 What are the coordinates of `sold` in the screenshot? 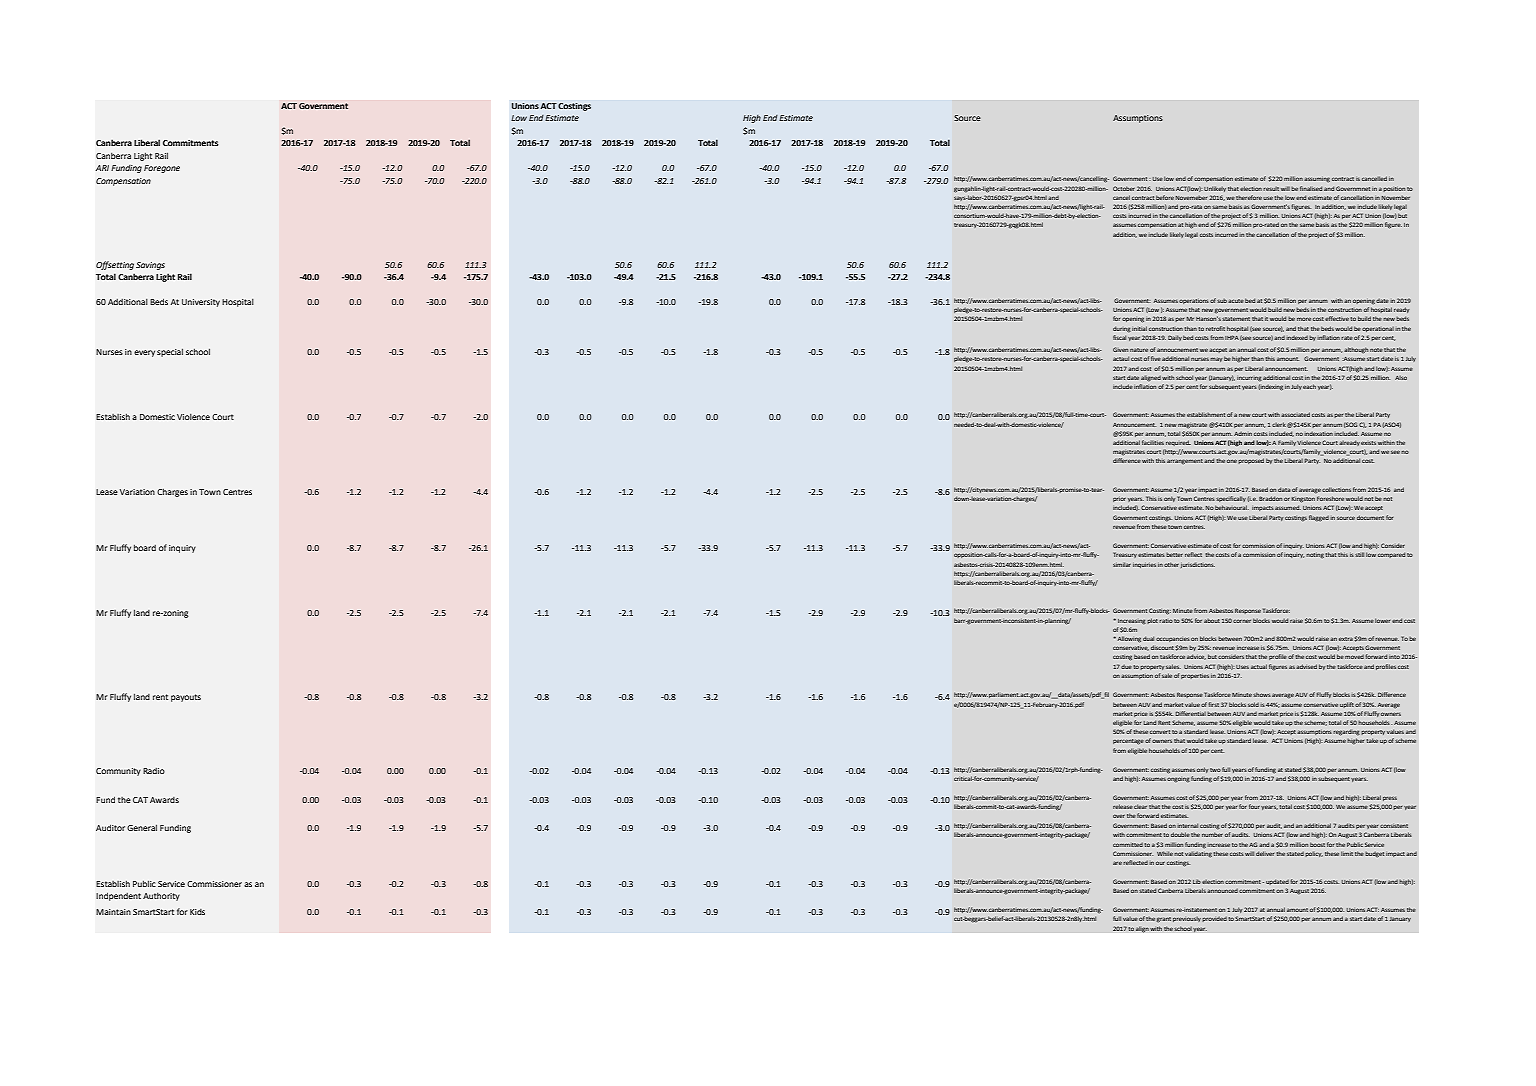 It's located at (1253, 704).
